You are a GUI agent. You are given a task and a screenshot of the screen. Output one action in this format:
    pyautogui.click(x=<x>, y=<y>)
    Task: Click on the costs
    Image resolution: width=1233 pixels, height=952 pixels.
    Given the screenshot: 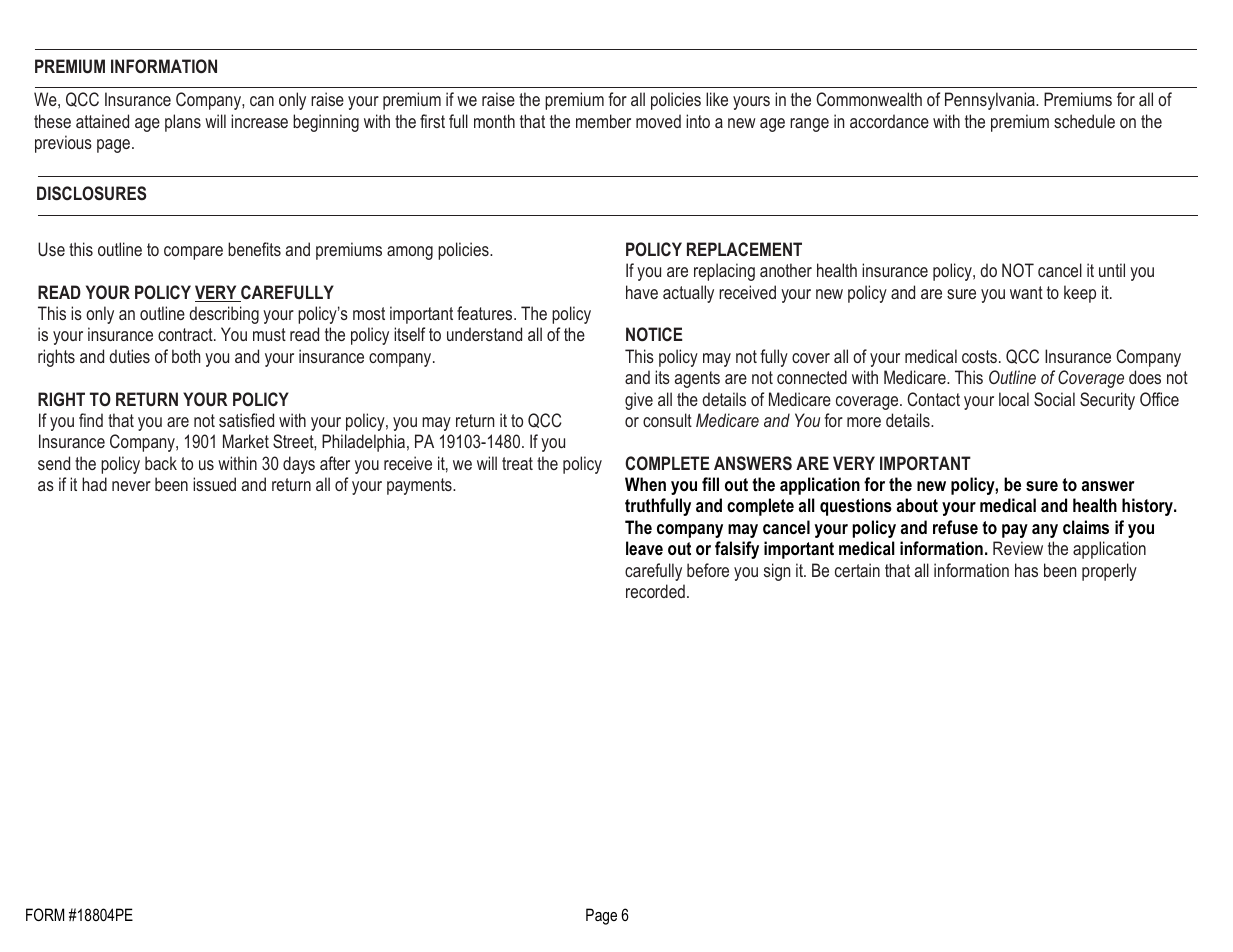 What is the action you would take?
    pyautogui.click(x=979, y=356)
